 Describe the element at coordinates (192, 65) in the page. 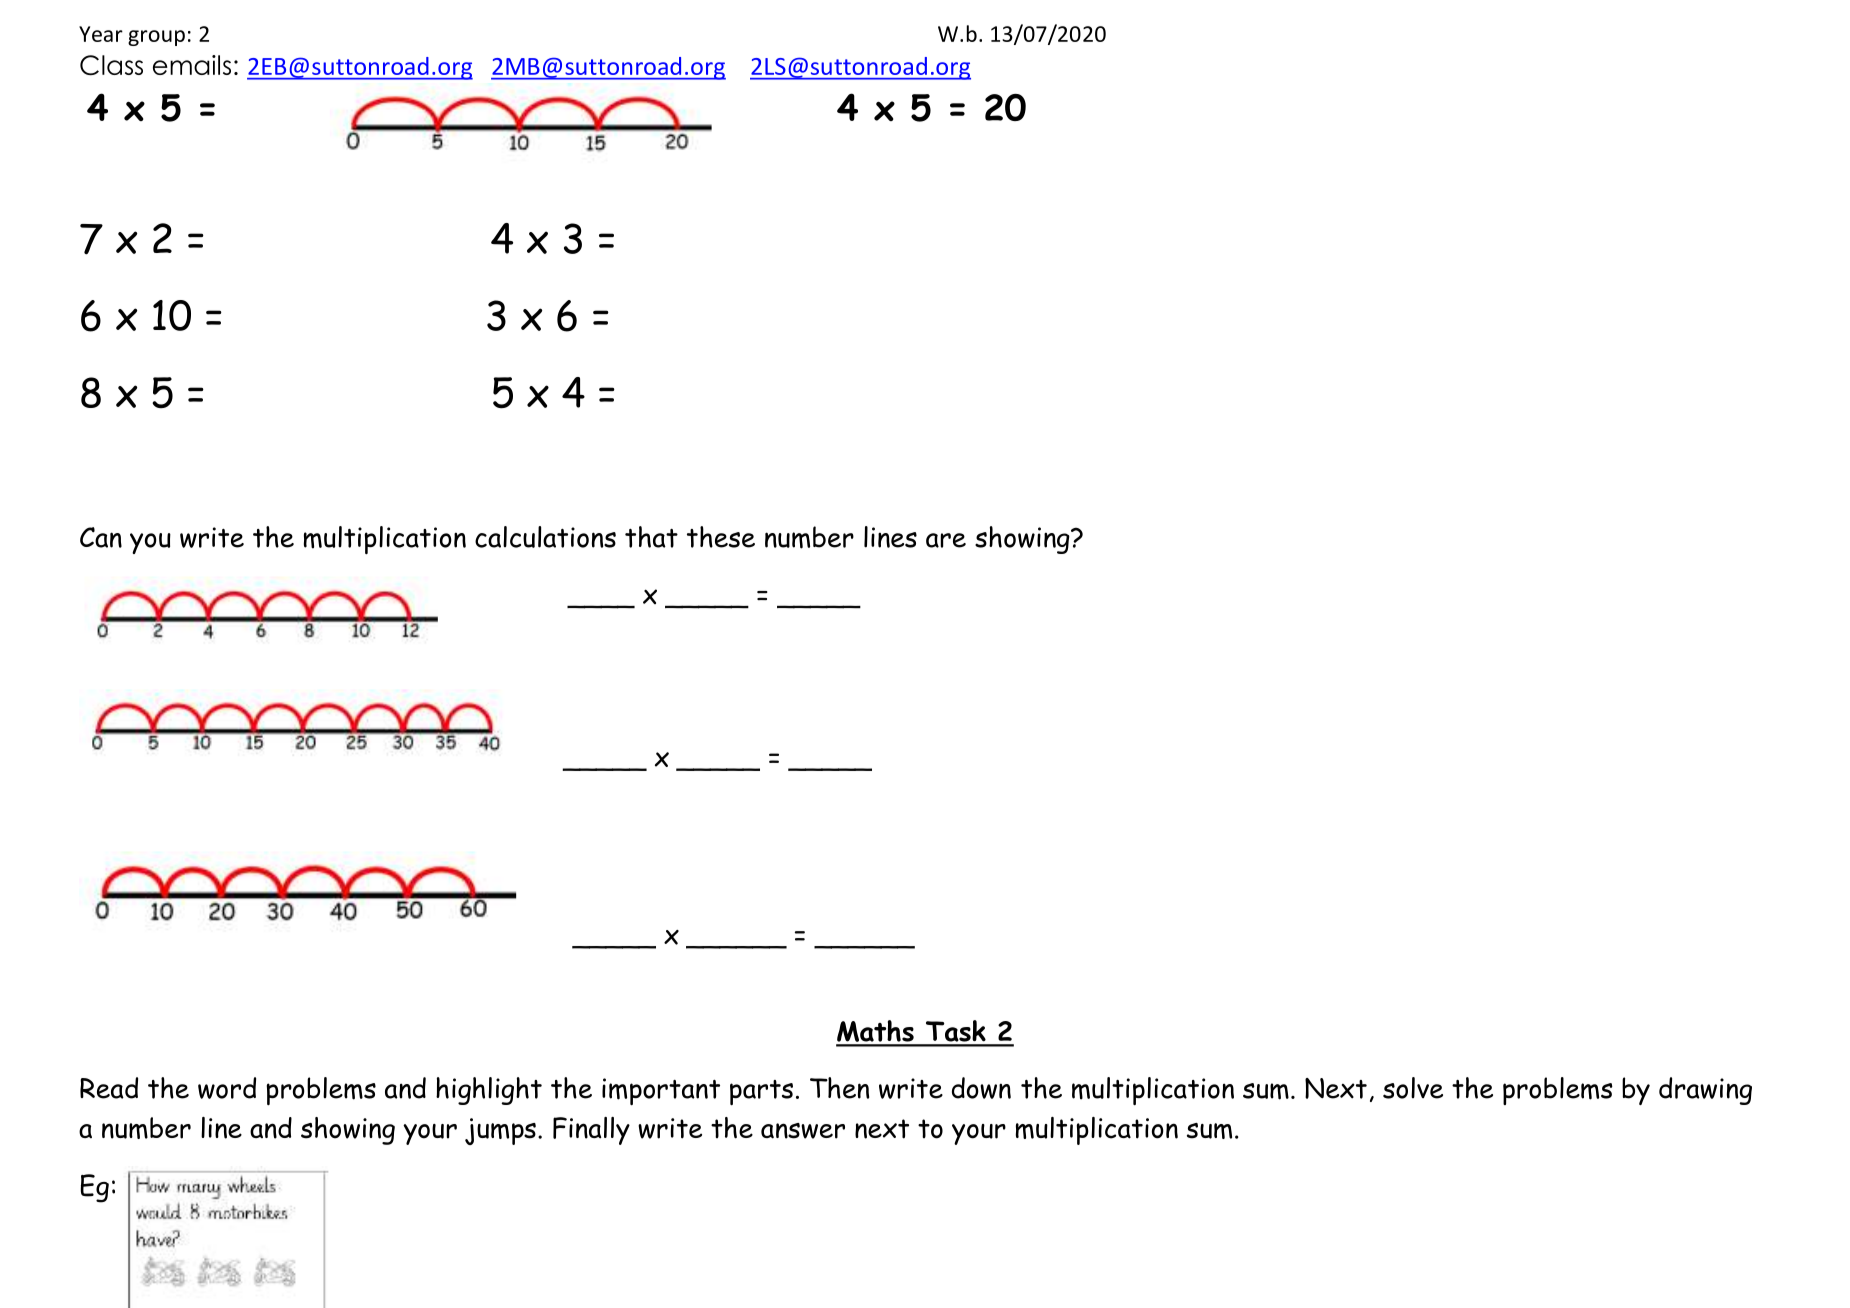

I see `emails` at that location.
